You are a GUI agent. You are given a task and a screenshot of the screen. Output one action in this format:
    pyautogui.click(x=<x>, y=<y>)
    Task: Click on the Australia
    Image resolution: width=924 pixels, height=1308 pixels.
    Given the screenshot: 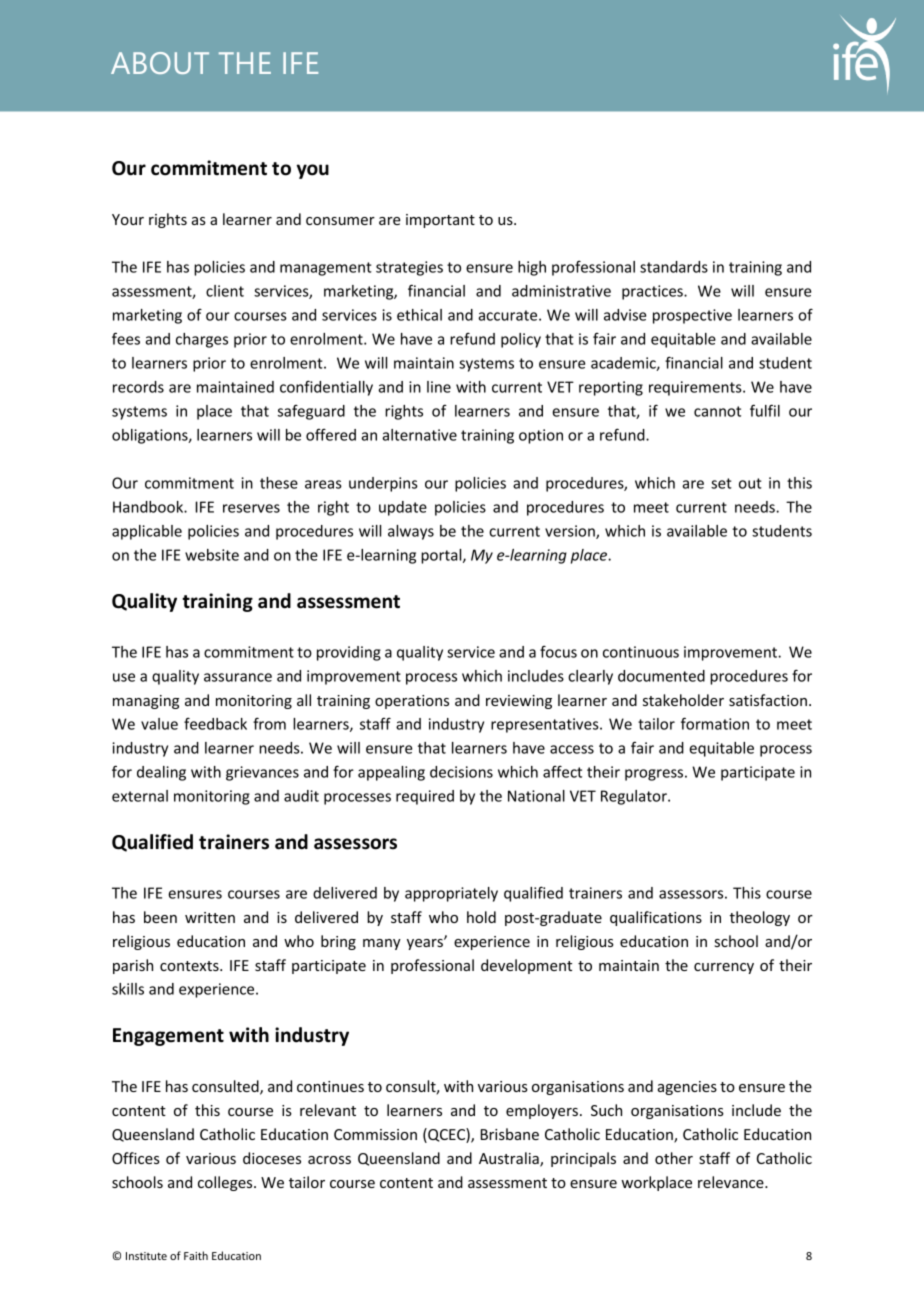 What is the action you would take?
    pyautogui.click(x=510, y=1159)
